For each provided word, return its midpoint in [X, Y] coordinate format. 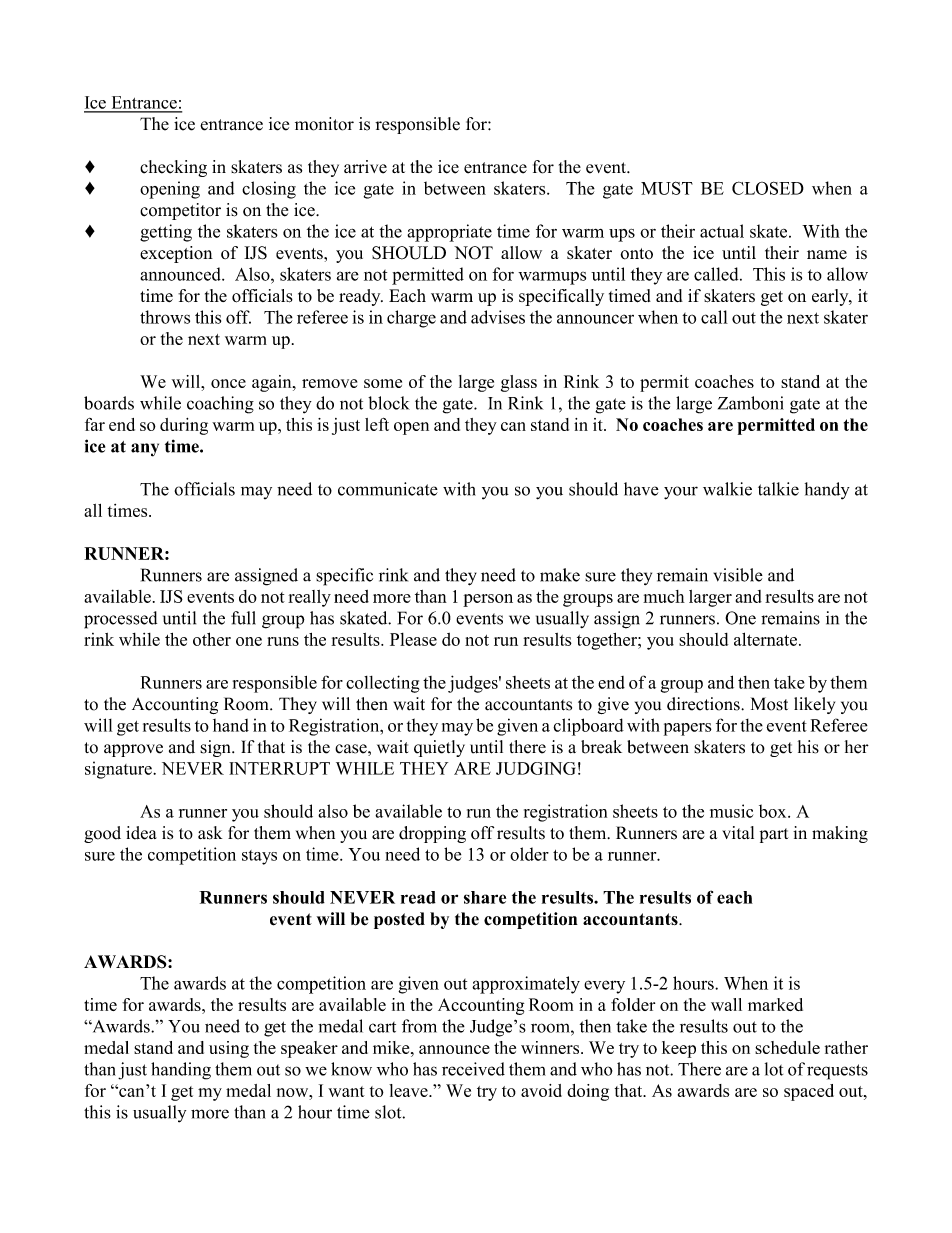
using [229, 1049]
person [488, 600]
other [212, 639]
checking [173, 168]
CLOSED [768, 188]
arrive [365, 167]
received [473, 1069]
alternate [765, 639]
